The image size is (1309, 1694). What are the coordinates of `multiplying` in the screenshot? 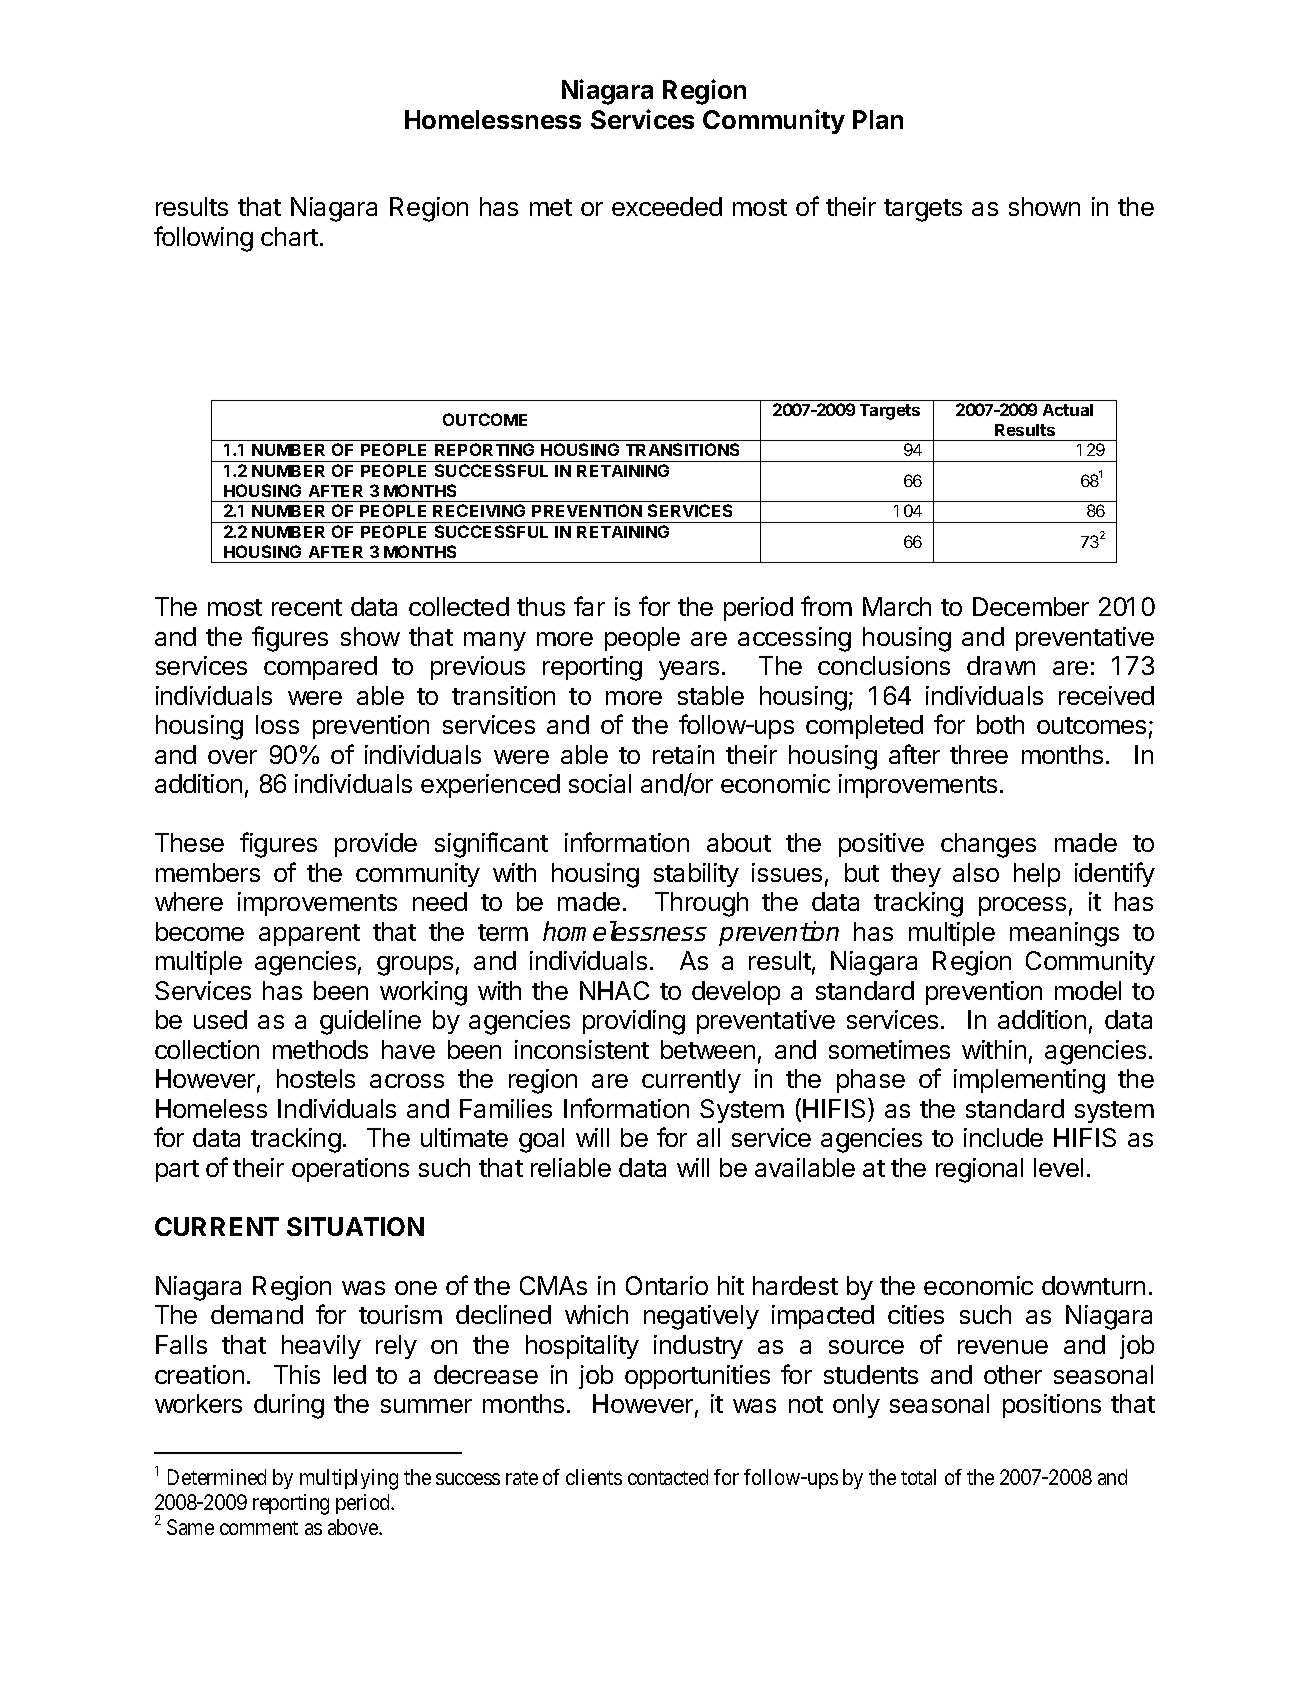 It's located at (349, 1479).
